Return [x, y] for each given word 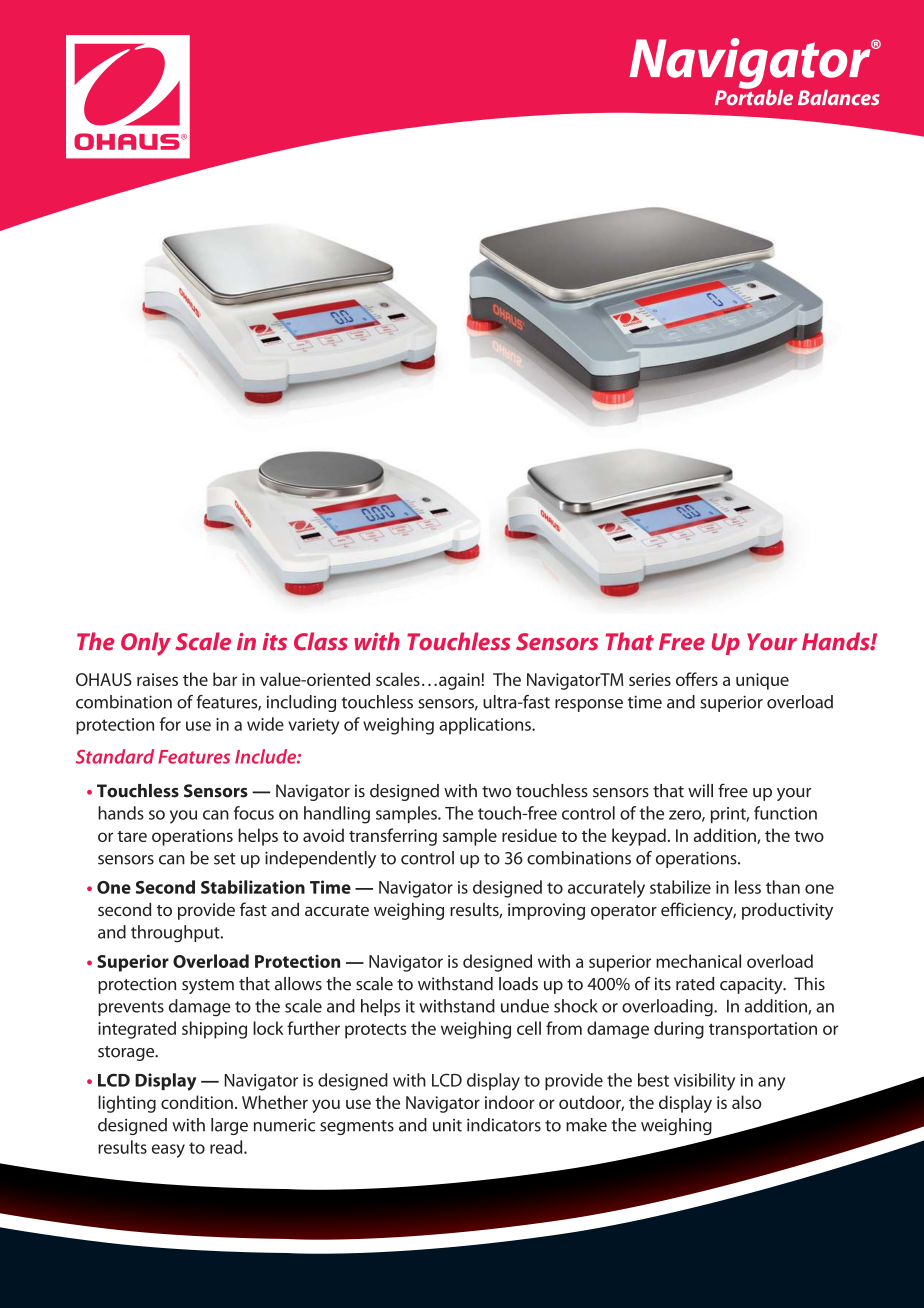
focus [254, 813]
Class [321, 641]
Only [146, 644]
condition [197, 1102]
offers [697, 679]
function [785, 813]
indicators [504, 1125]
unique [762, 681]
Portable [754, 96]
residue [529, 835]
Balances [839, 98]
